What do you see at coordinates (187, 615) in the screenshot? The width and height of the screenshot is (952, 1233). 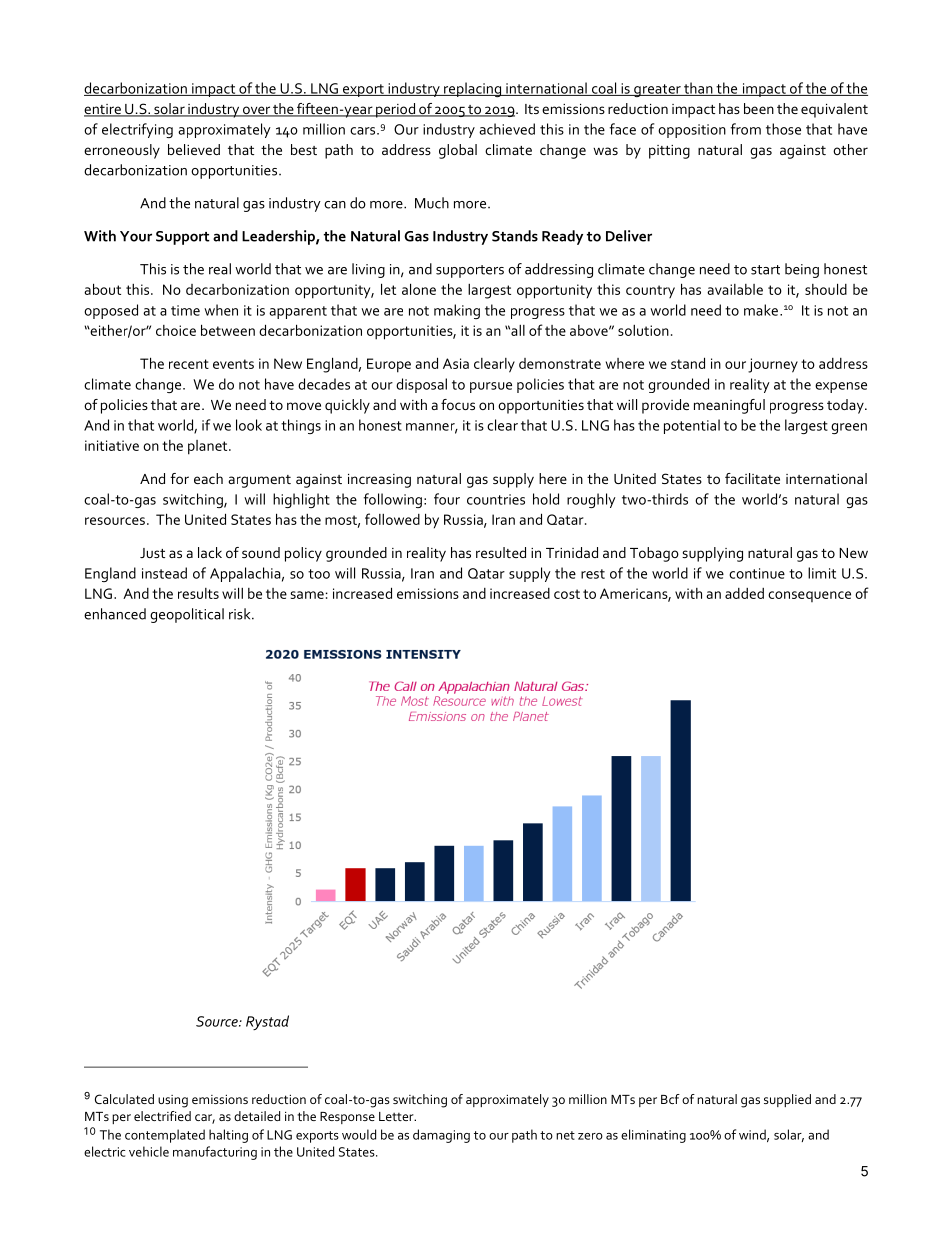 I see `geopolitical` at bounding box center [187, 615].
